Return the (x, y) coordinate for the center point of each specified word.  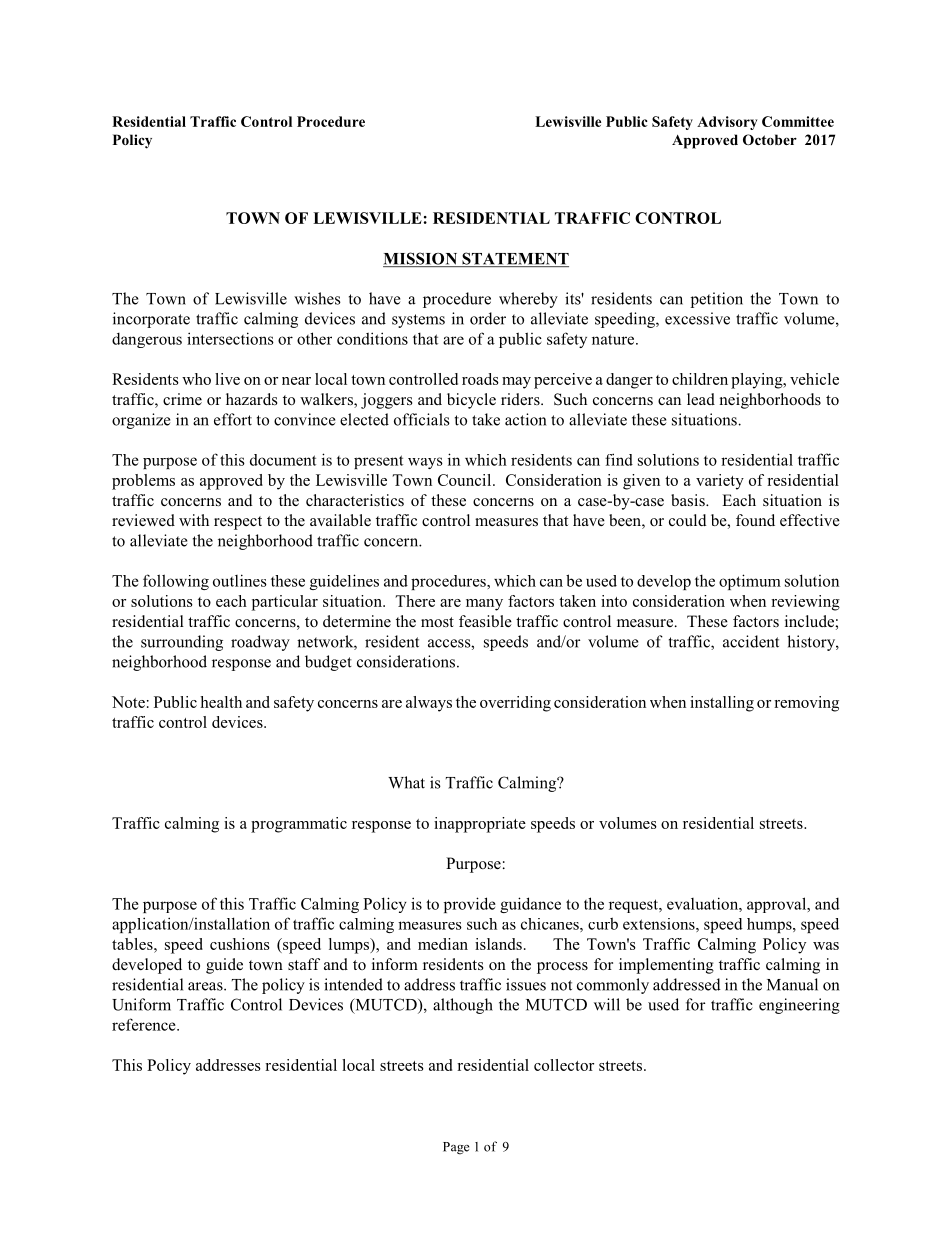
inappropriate (480, 825)
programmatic (299, 825)
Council (466, 480)
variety (720, 482)
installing (722, 704)
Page (456, 1148)
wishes (317, 298)
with (194, 520)
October (770, 139)
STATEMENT (514, 259)
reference (145, 1024)
